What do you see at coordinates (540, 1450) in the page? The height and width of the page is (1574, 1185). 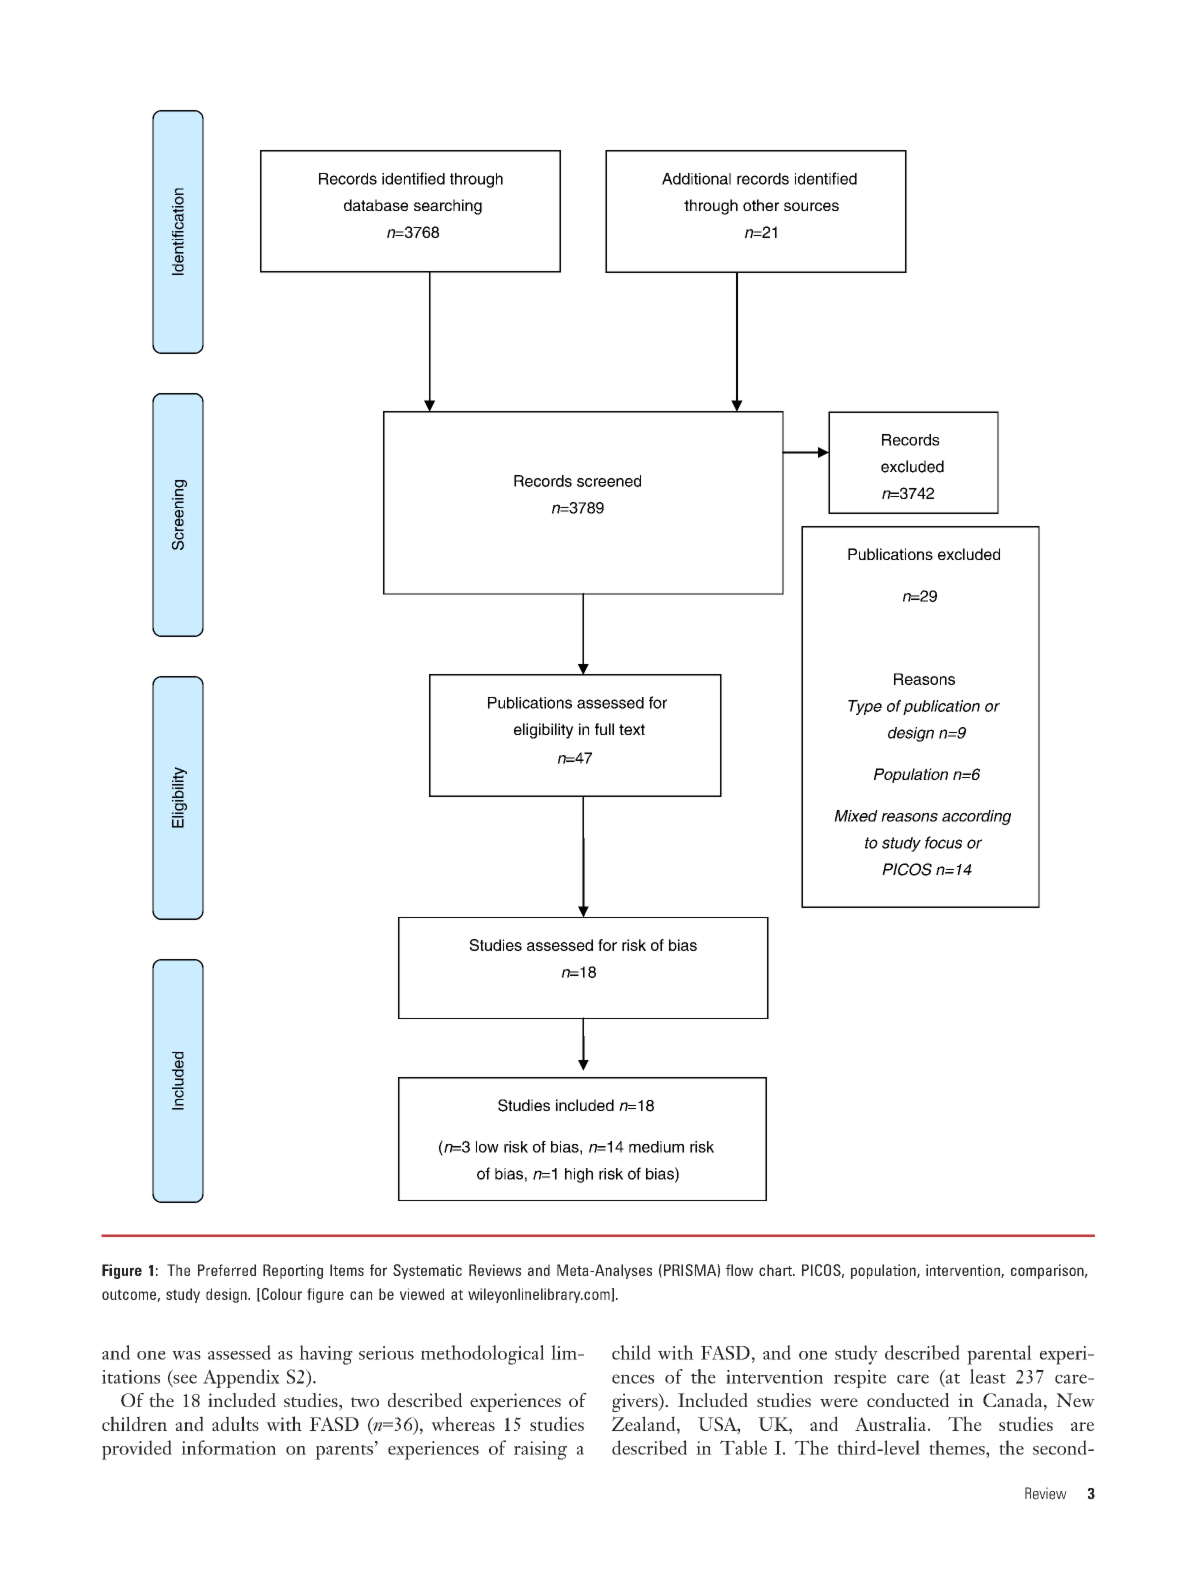 I see `raising` at bounding box center [540, 1450].
